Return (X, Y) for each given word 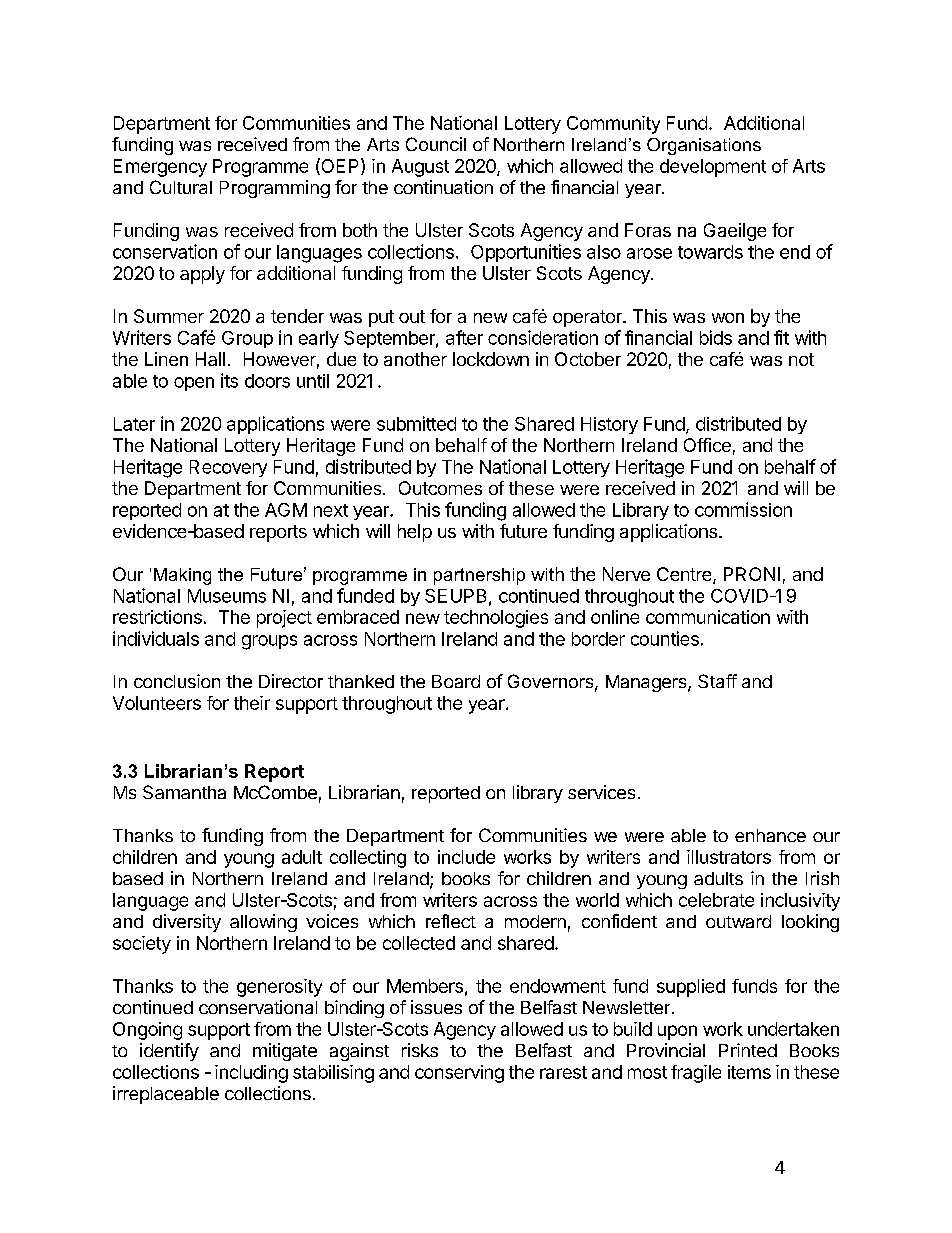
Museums (227, 596)
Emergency (160, 168)
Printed (748, 1050)
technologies (496, 619)
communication (708, 617)
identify (169, 1052)
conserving (459, 1074)
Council (436, 144)
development (713, 168)
